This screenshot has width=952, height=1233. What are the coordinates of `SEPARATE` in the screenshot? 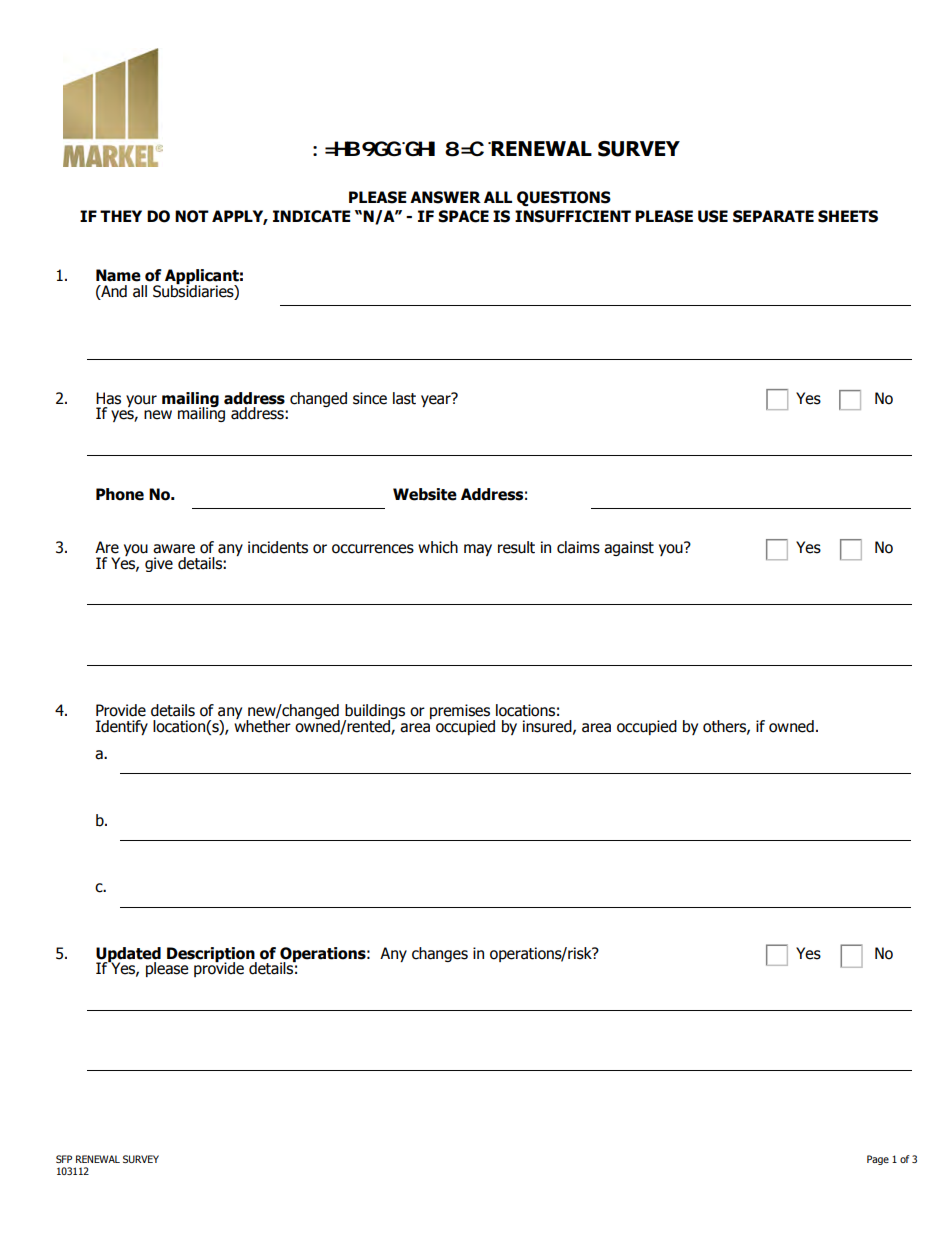 It's located at (773, 216).
